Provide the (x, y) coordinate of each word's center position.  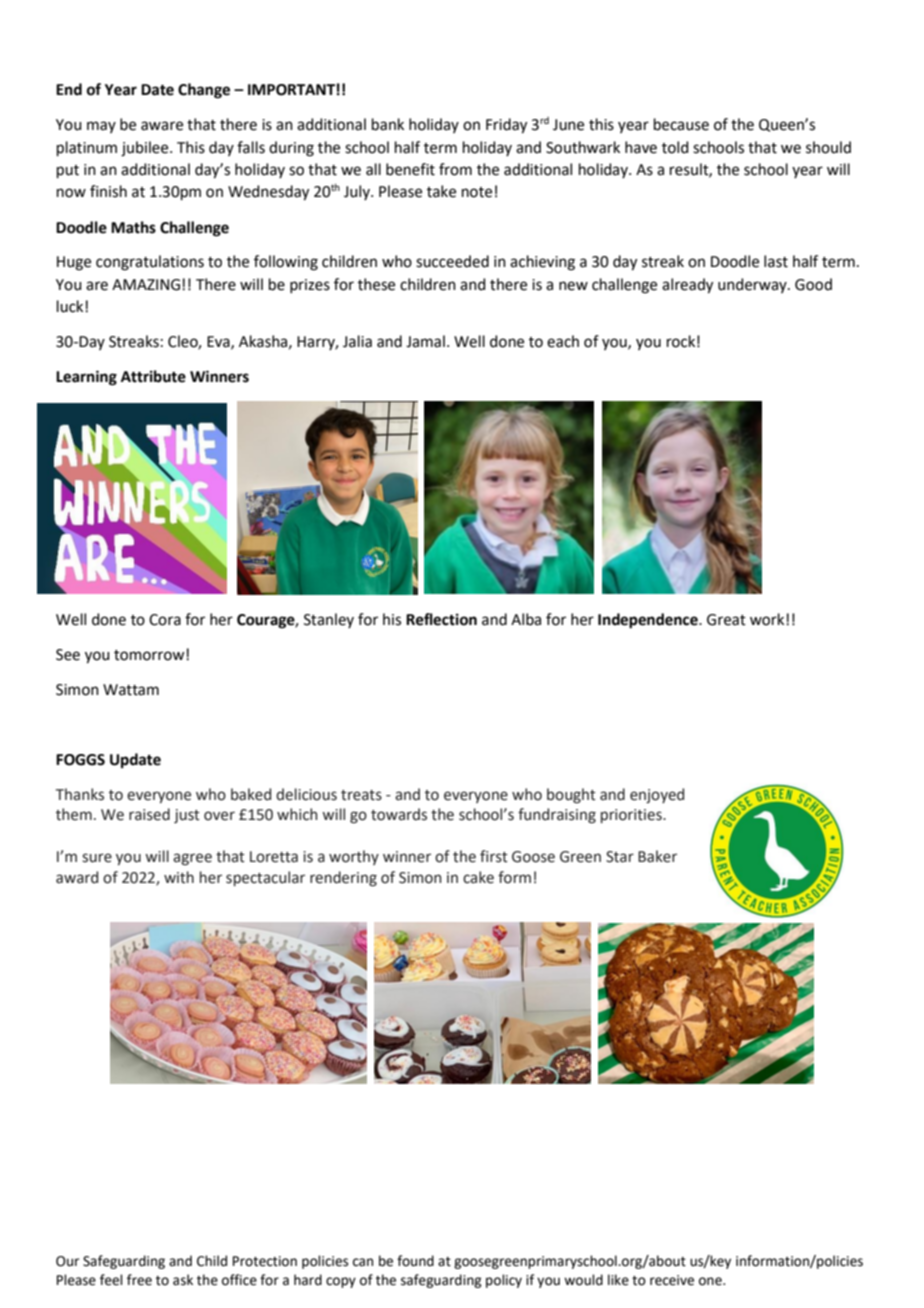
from (455, 169)
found (415, 1261)
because (681, 124)
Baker (657, 856)
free (139, 1280)
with (179, 877)
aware (162, 126)
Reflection (441, 619)
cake (478, 877)
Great (726, 620)
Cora (165, 620)
